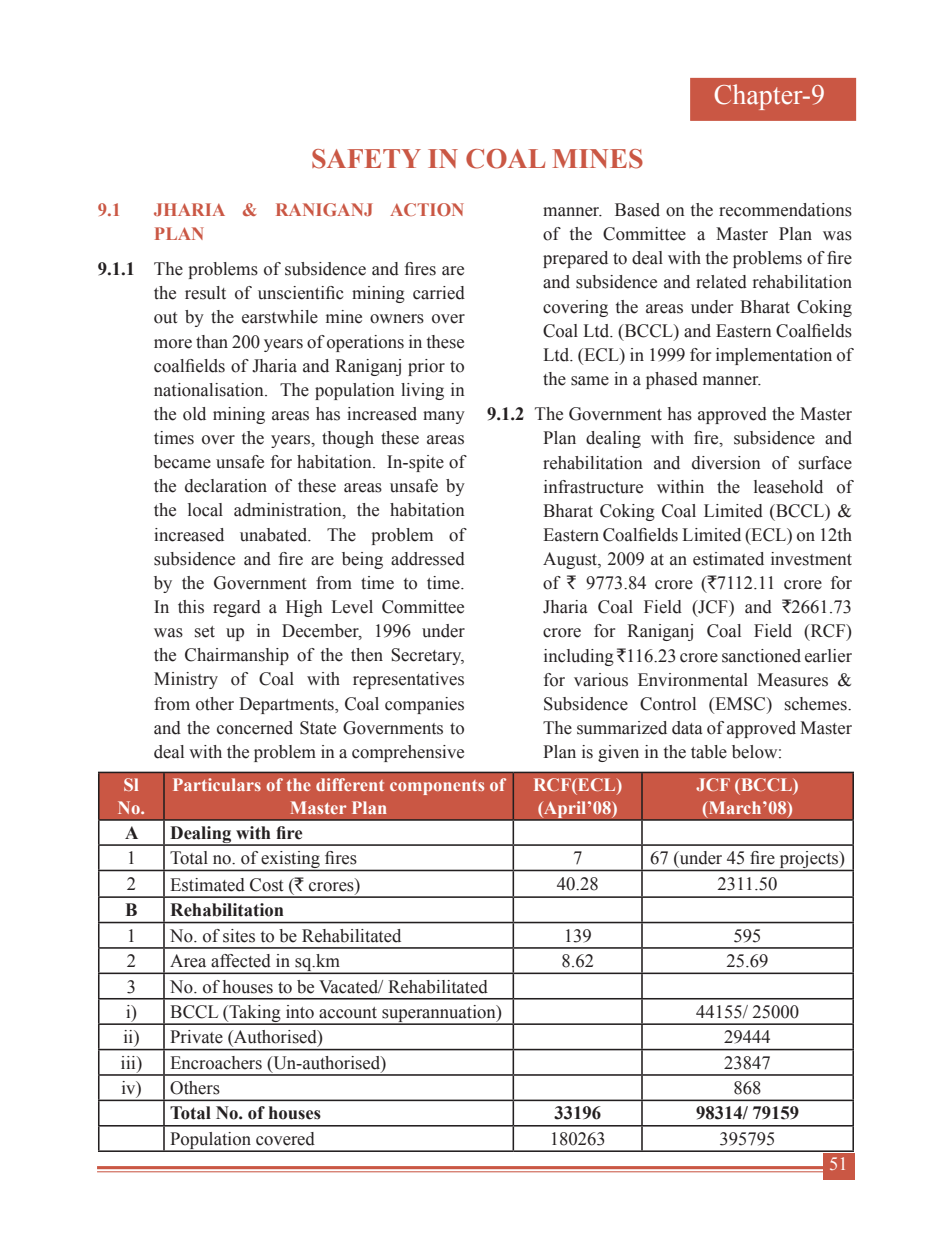 This page has width=952, height=1233. What do you see at coordinates (427, 209) in the page?
I see `ACTION` at bounding box center [427, 209].
